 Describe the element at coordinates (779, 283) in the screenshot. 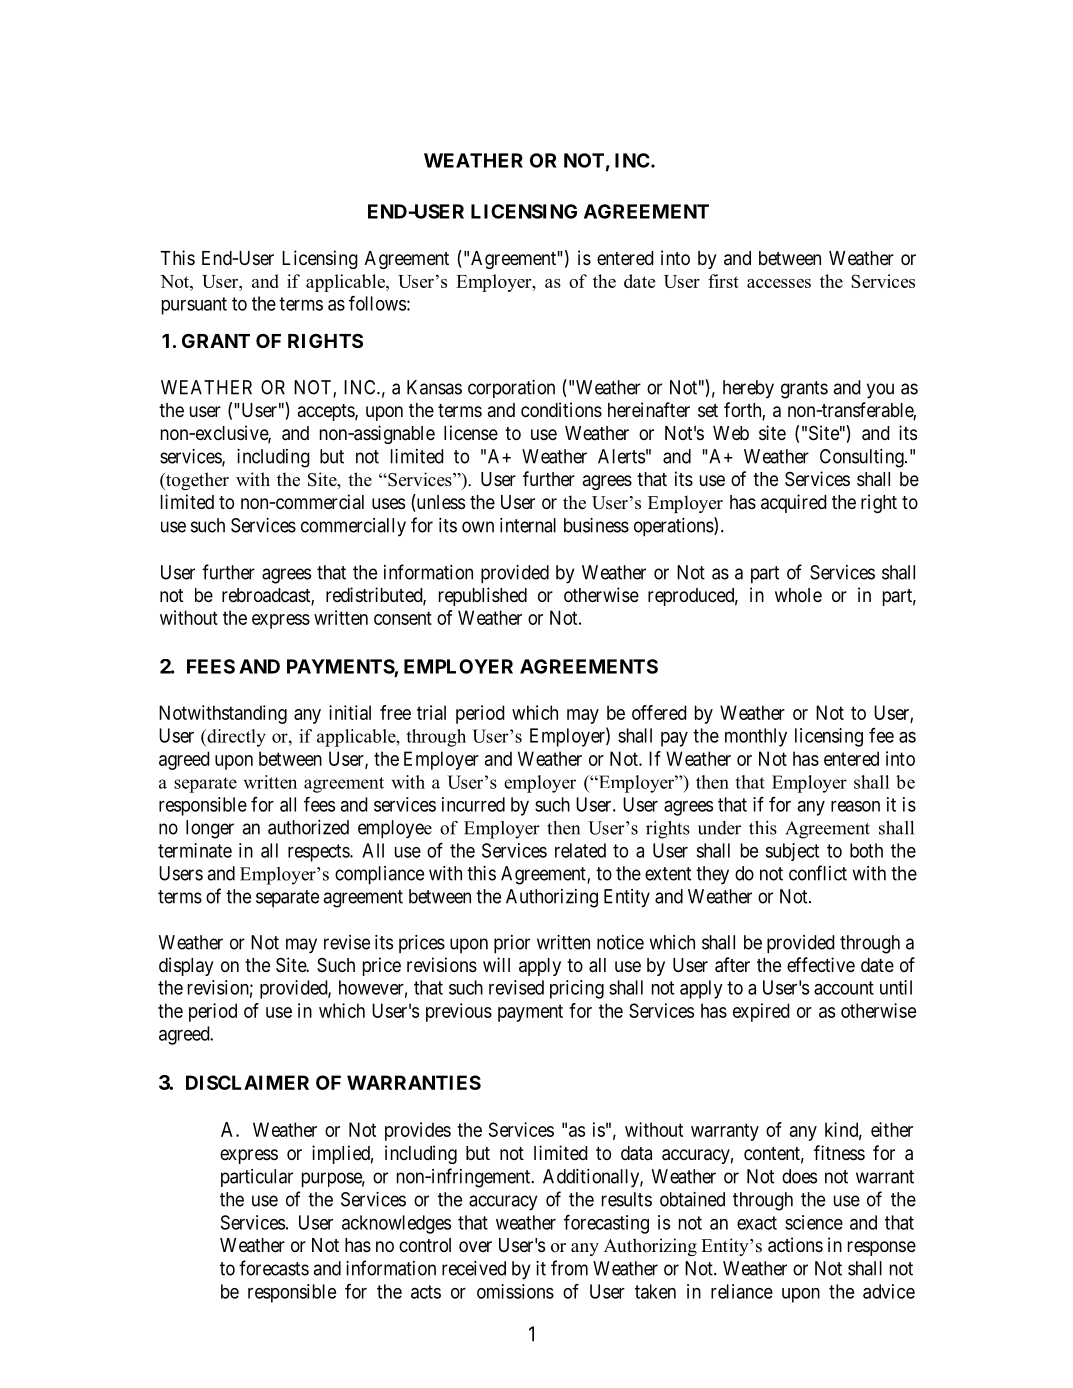

I see `accesses` at that location.
